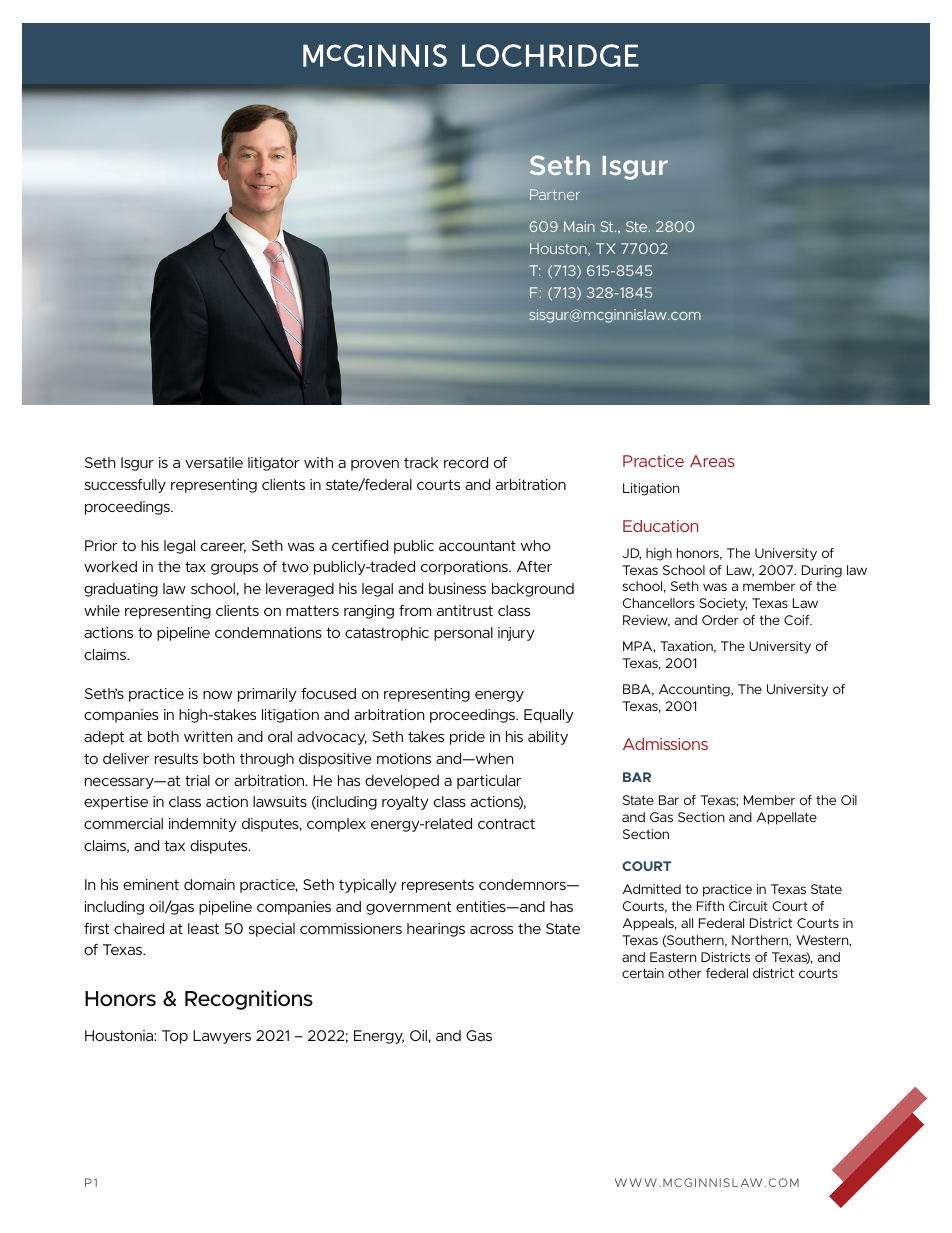 Image resolution: width=952 pixels, height=1233 pixels. I want to click on record, so click(466, 462).
